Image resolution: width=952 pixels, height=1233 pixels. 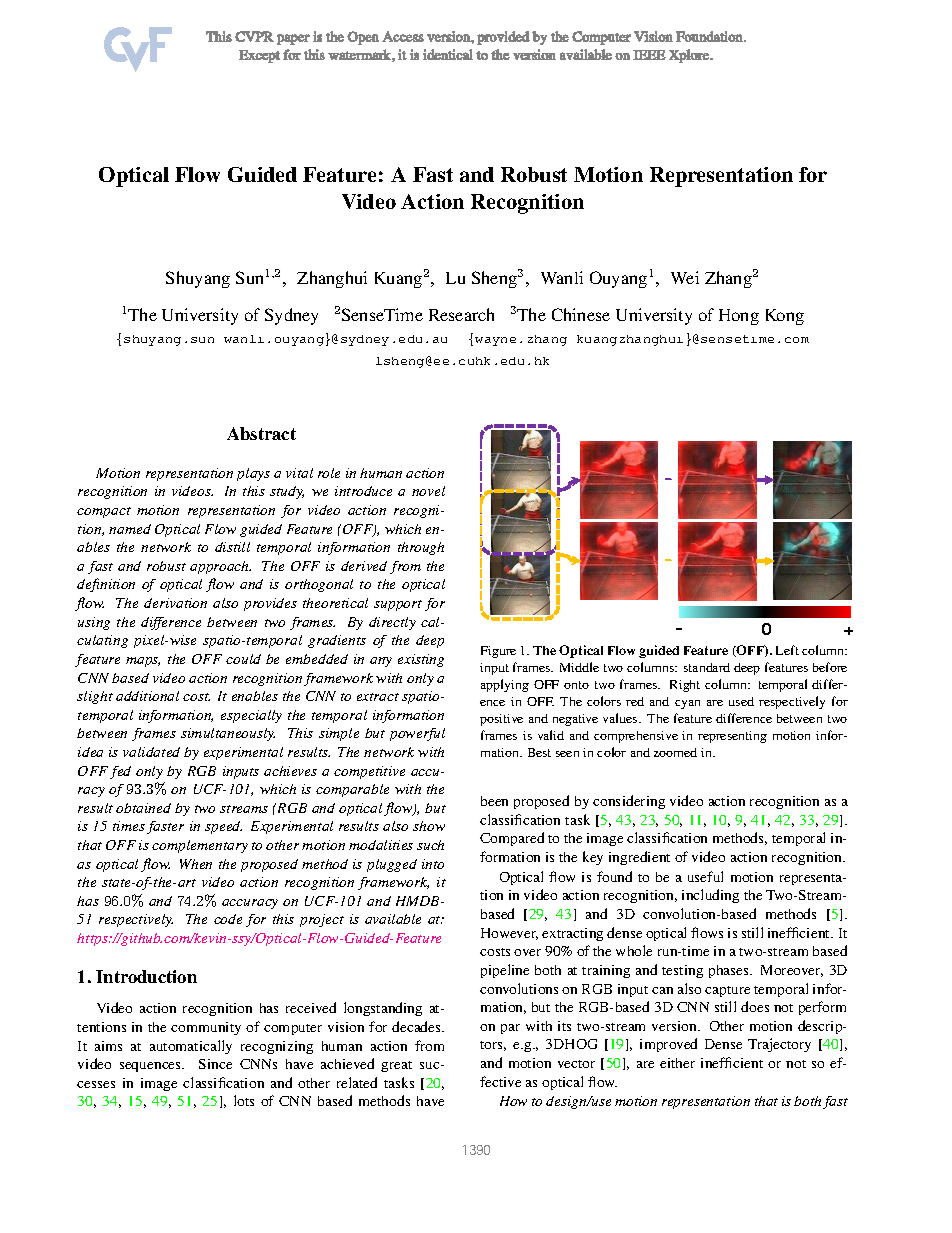 What do you see at coordinates (779, 1045) in the page?
I see `Trajectory` at bounding box center [779, 1045].
